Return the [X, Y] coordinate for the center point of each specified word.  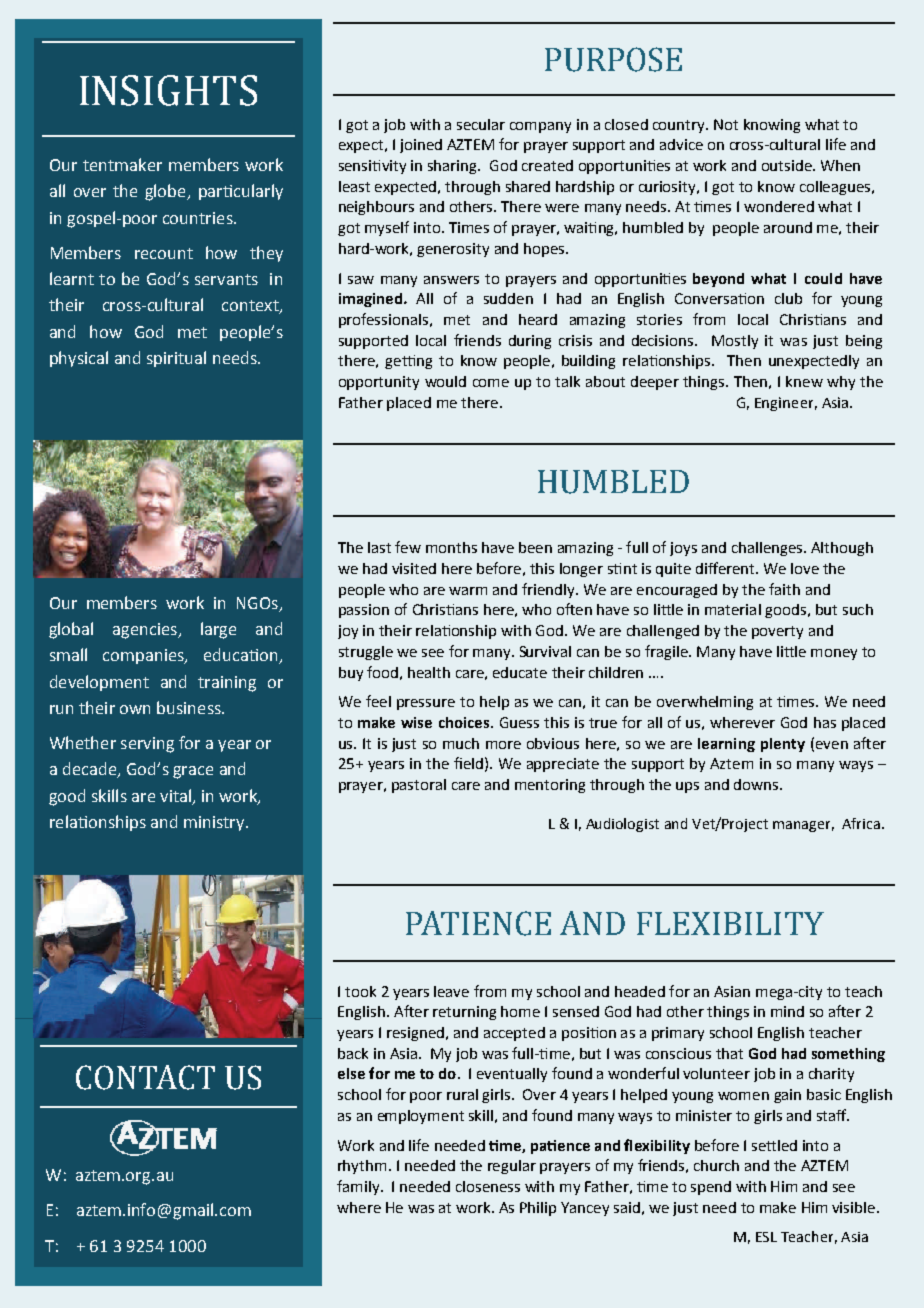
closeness [488, 1186]
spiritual [176, 359]
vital [175, 795]
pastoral [419, 786]
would [445, 381]
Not [726, 124]
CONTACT [145, 1077]
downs [757, 784]
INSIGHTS [168, 90]
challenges [768, 549]
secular [481, 124]
